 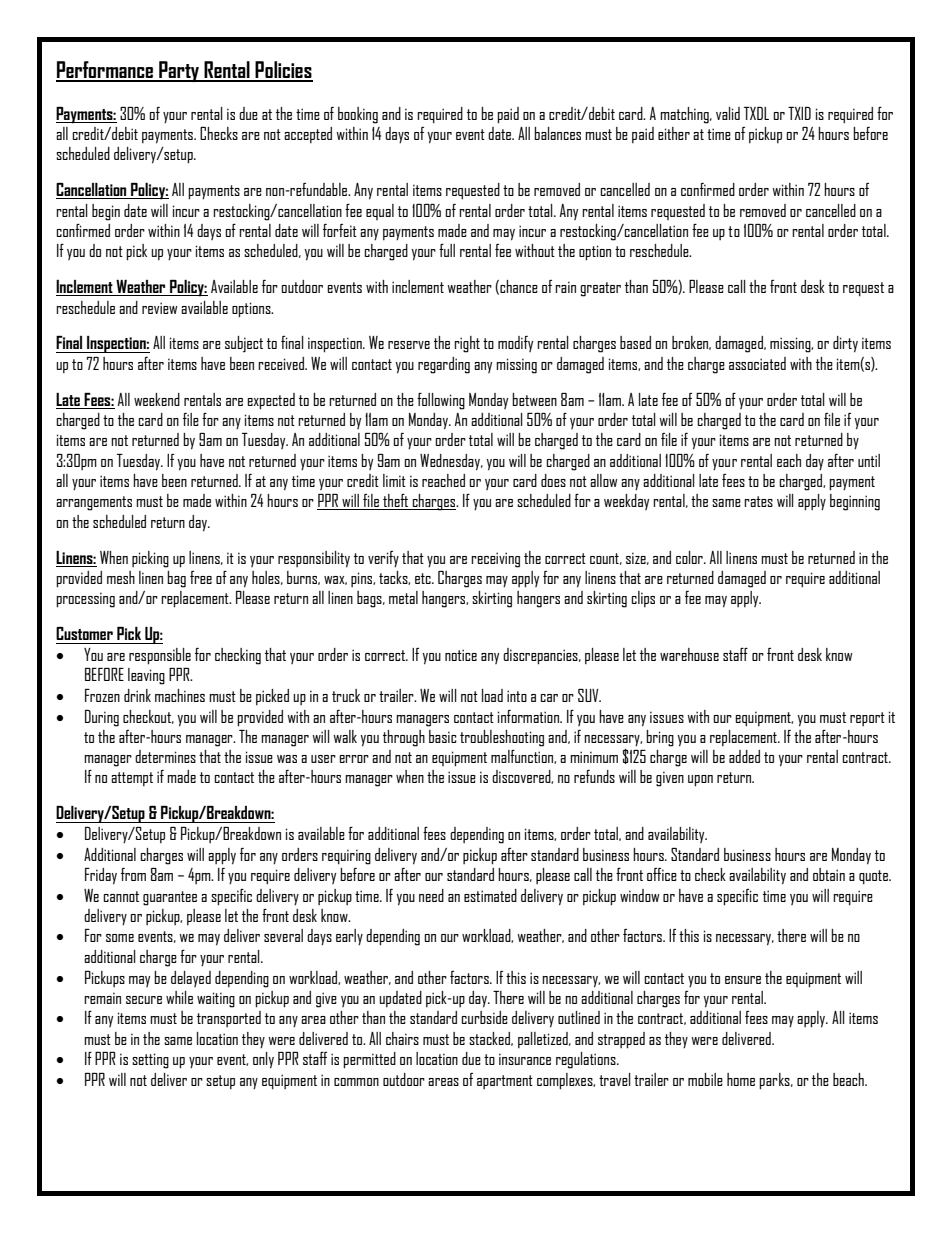 What do you see at coordinates (689, 654) in the document?
I see `warehouse` at bounding box center [689, 654].
